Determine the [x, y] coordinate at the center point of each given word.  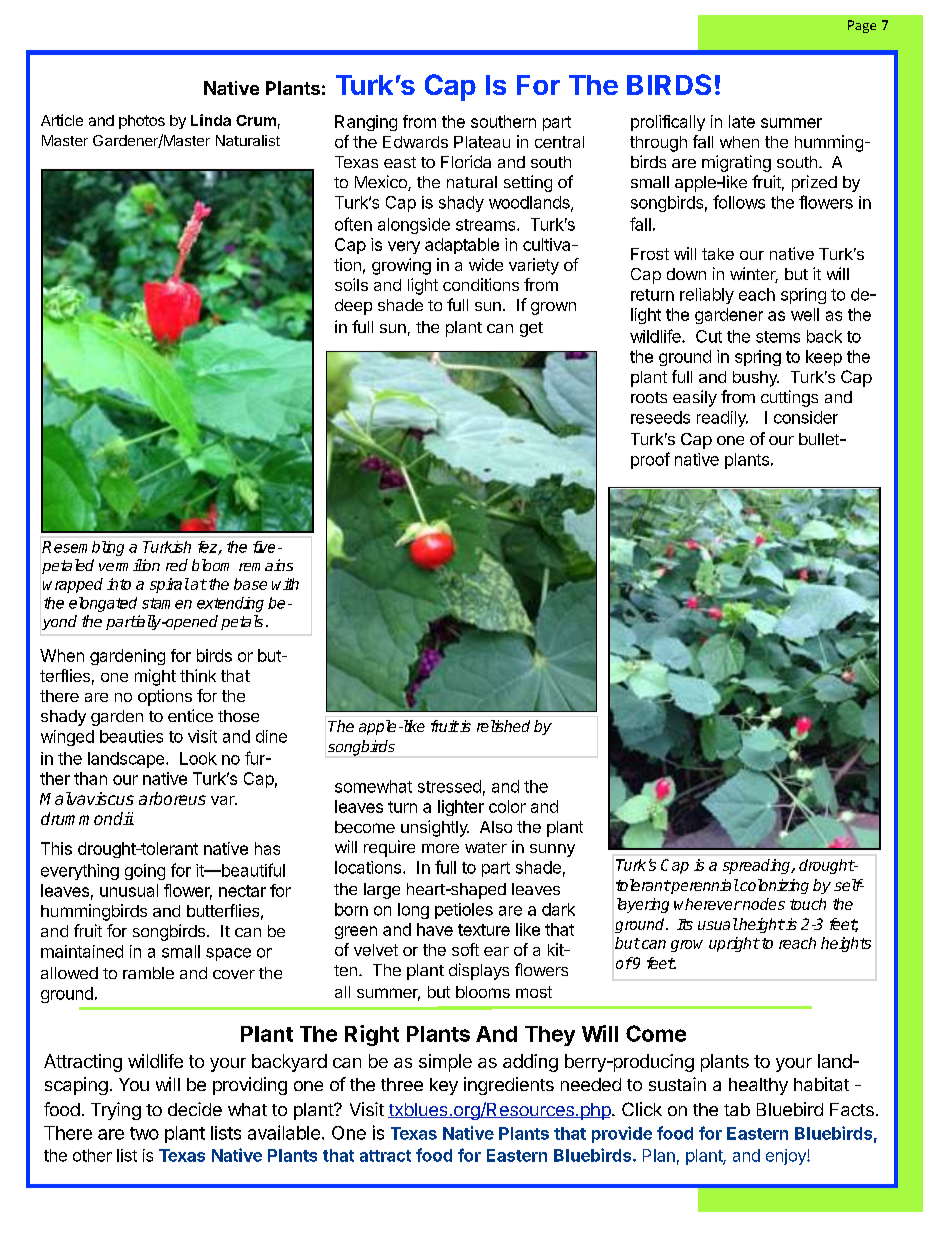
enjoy [787, 1157]
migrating [736, 163]
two [144, 1133]
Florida [466, 161]
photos [142, 122]
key [444, 1086]
